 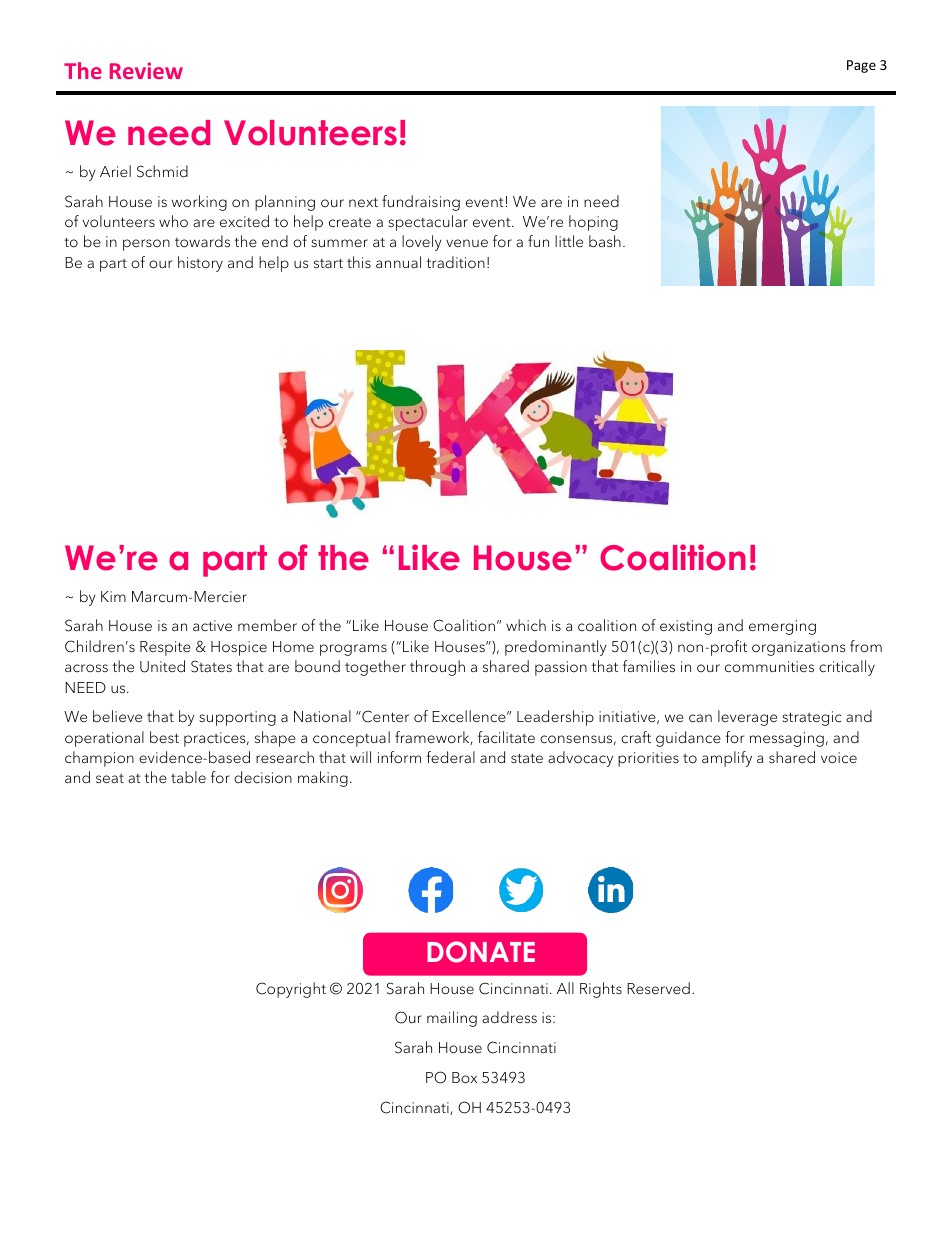 What do you see at coordinates (113, 596) in the screenshot?
I see `Kim` at bounding box center [113, 596].
